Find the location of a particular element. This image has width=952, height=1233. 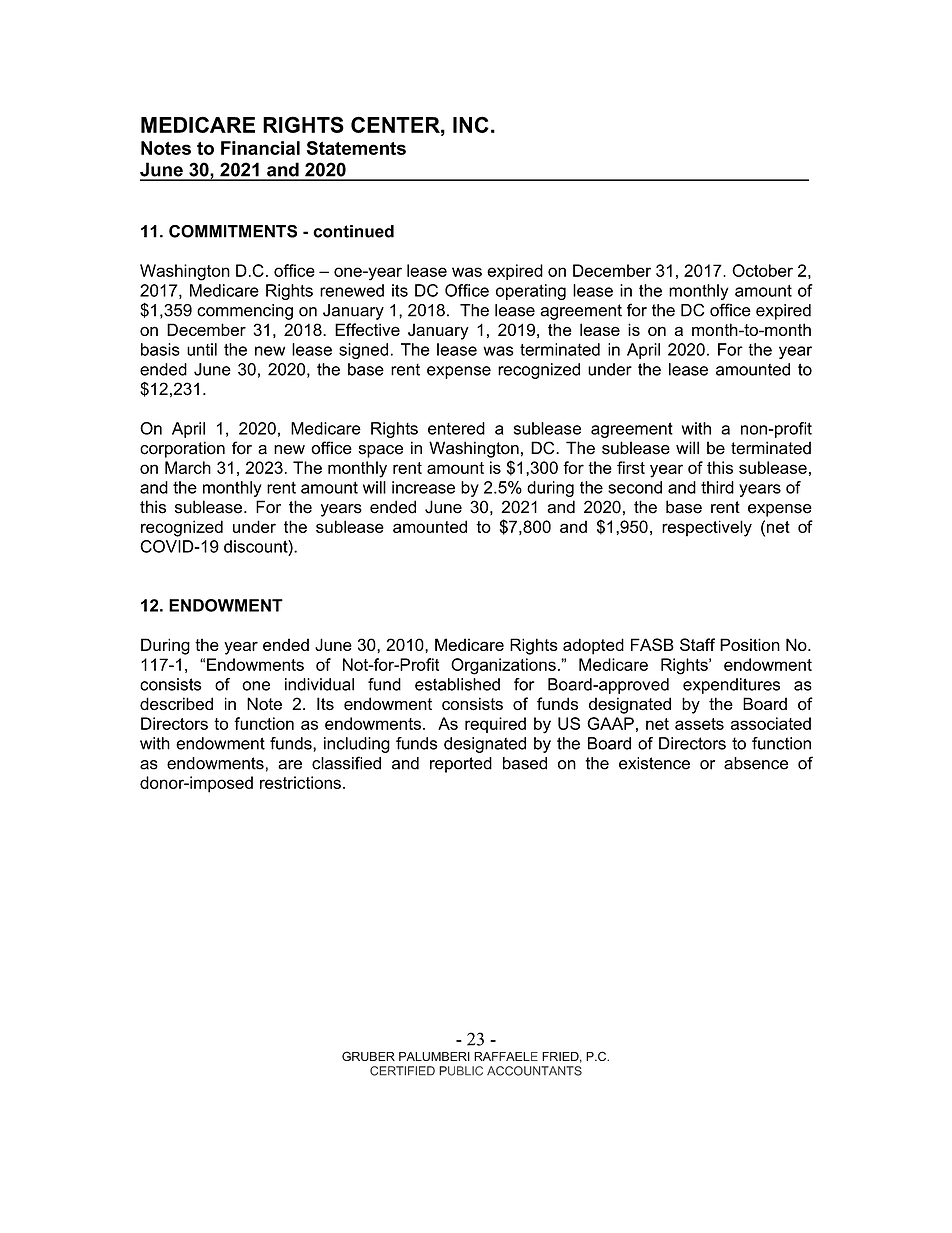

GRUBER is located at coordinates (368, 1056).
